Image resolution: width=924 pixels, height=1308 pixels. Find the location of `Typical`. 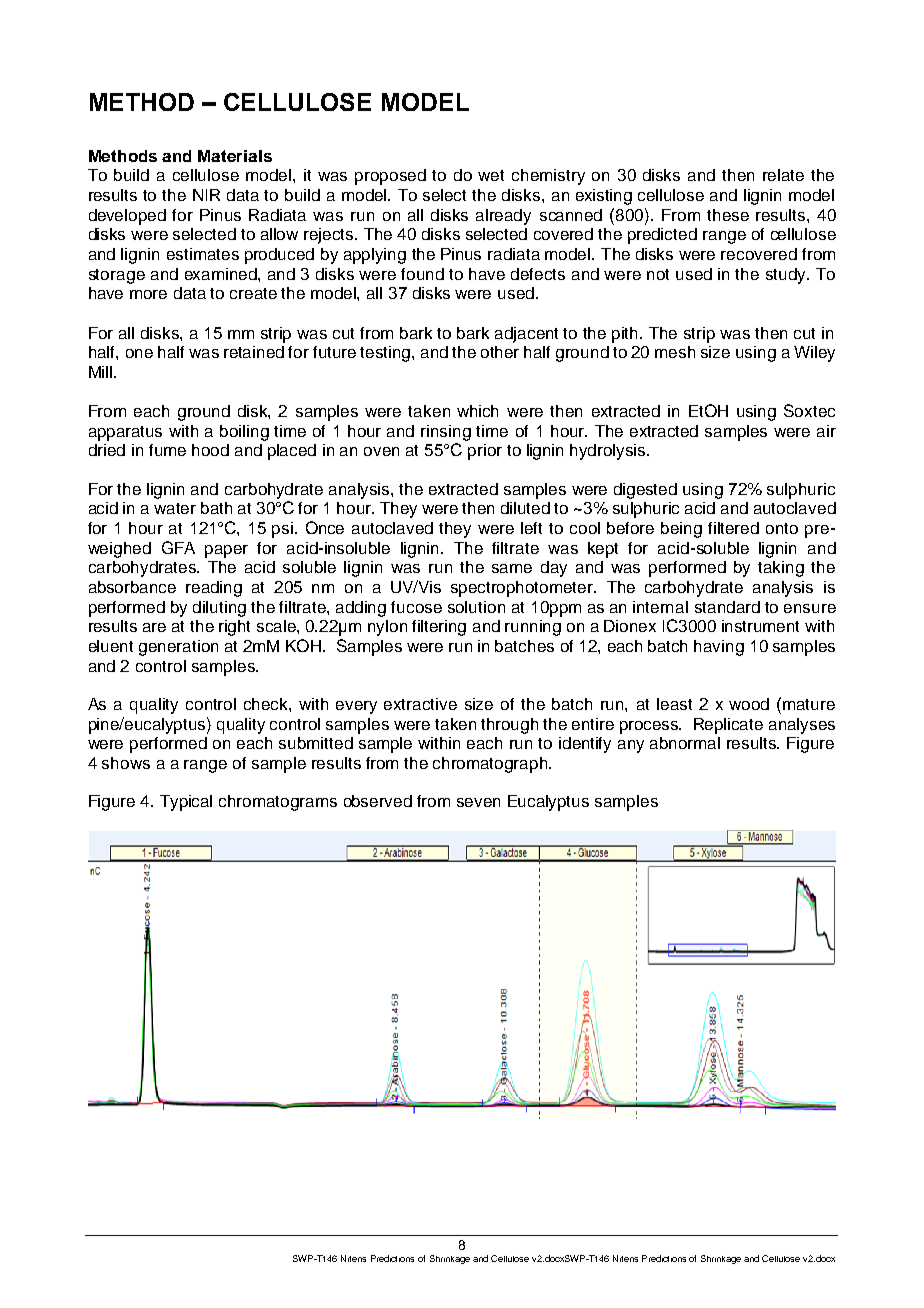

Typical is located at coordinates (186, 803).
